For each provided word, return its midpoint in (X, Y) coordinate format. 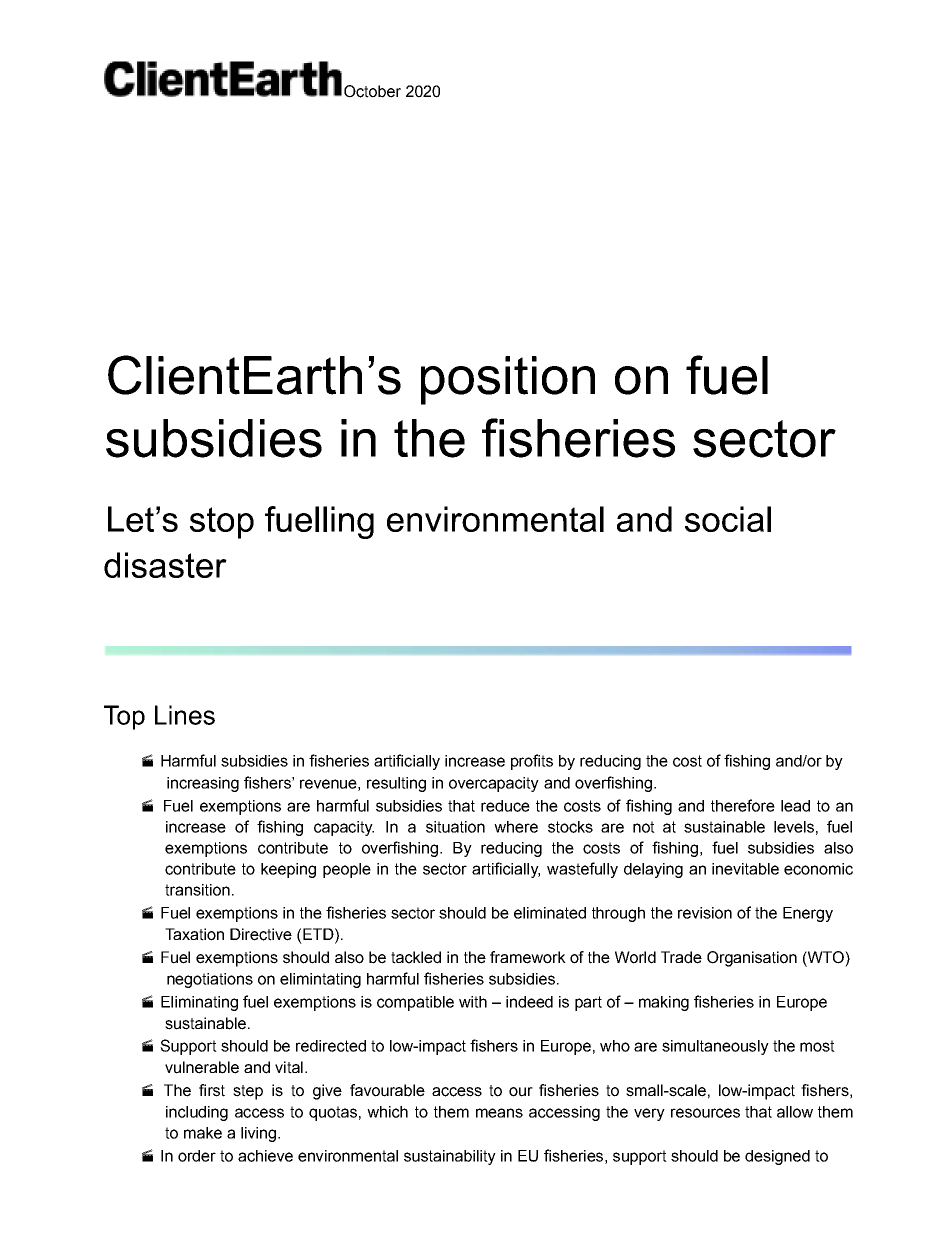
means (499, 1113)
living (258, 1134)
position (508, 380)
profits (532, 762)
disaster (165, 565)
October (372, 91)
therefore (743, 805)
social (728, 519)
